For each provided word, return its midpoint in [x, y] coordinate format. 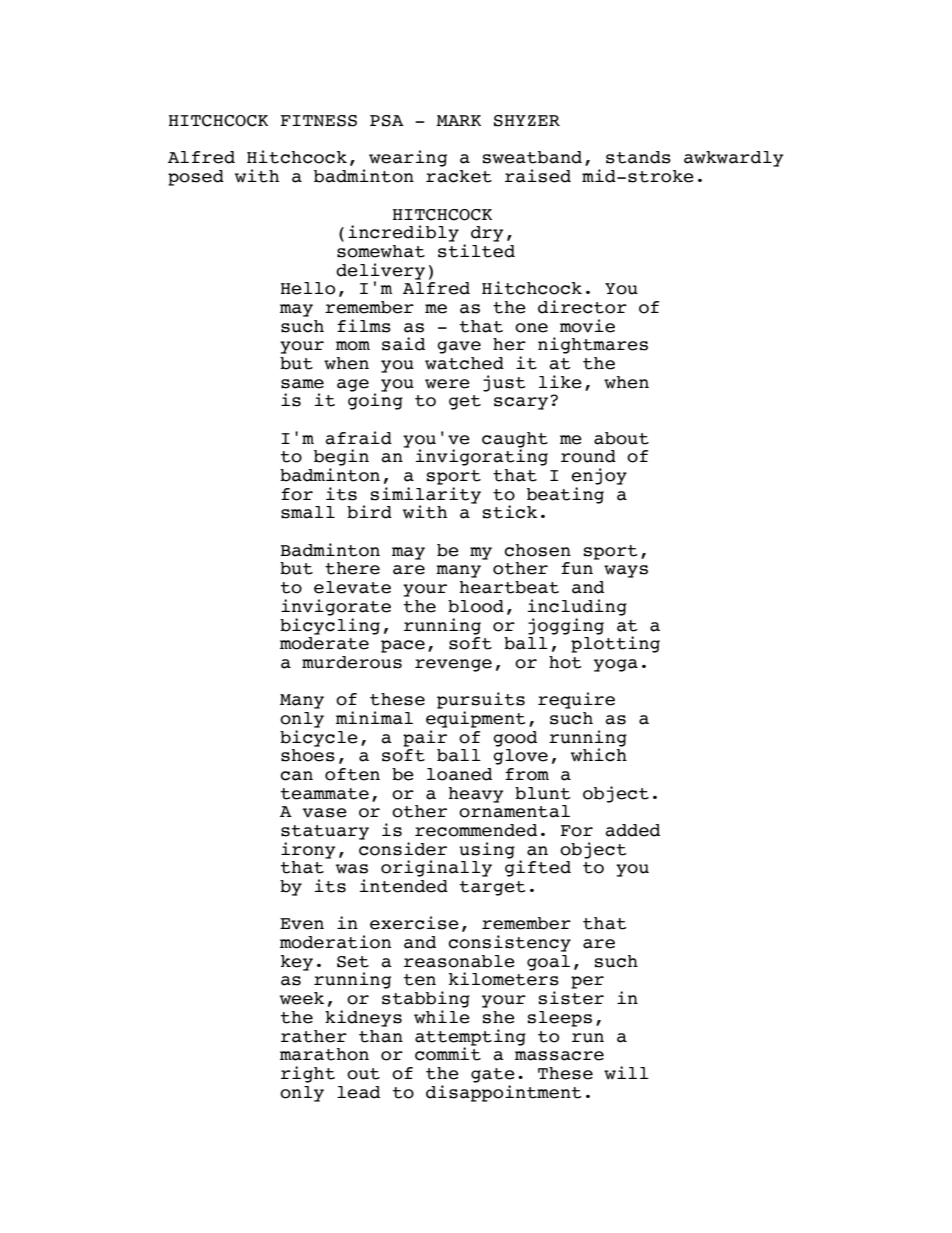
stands [638, 157]
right [308, 1074]
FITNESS [318, 121]
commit [448, 1053]
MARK [458, 120]
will [626, 1073]
